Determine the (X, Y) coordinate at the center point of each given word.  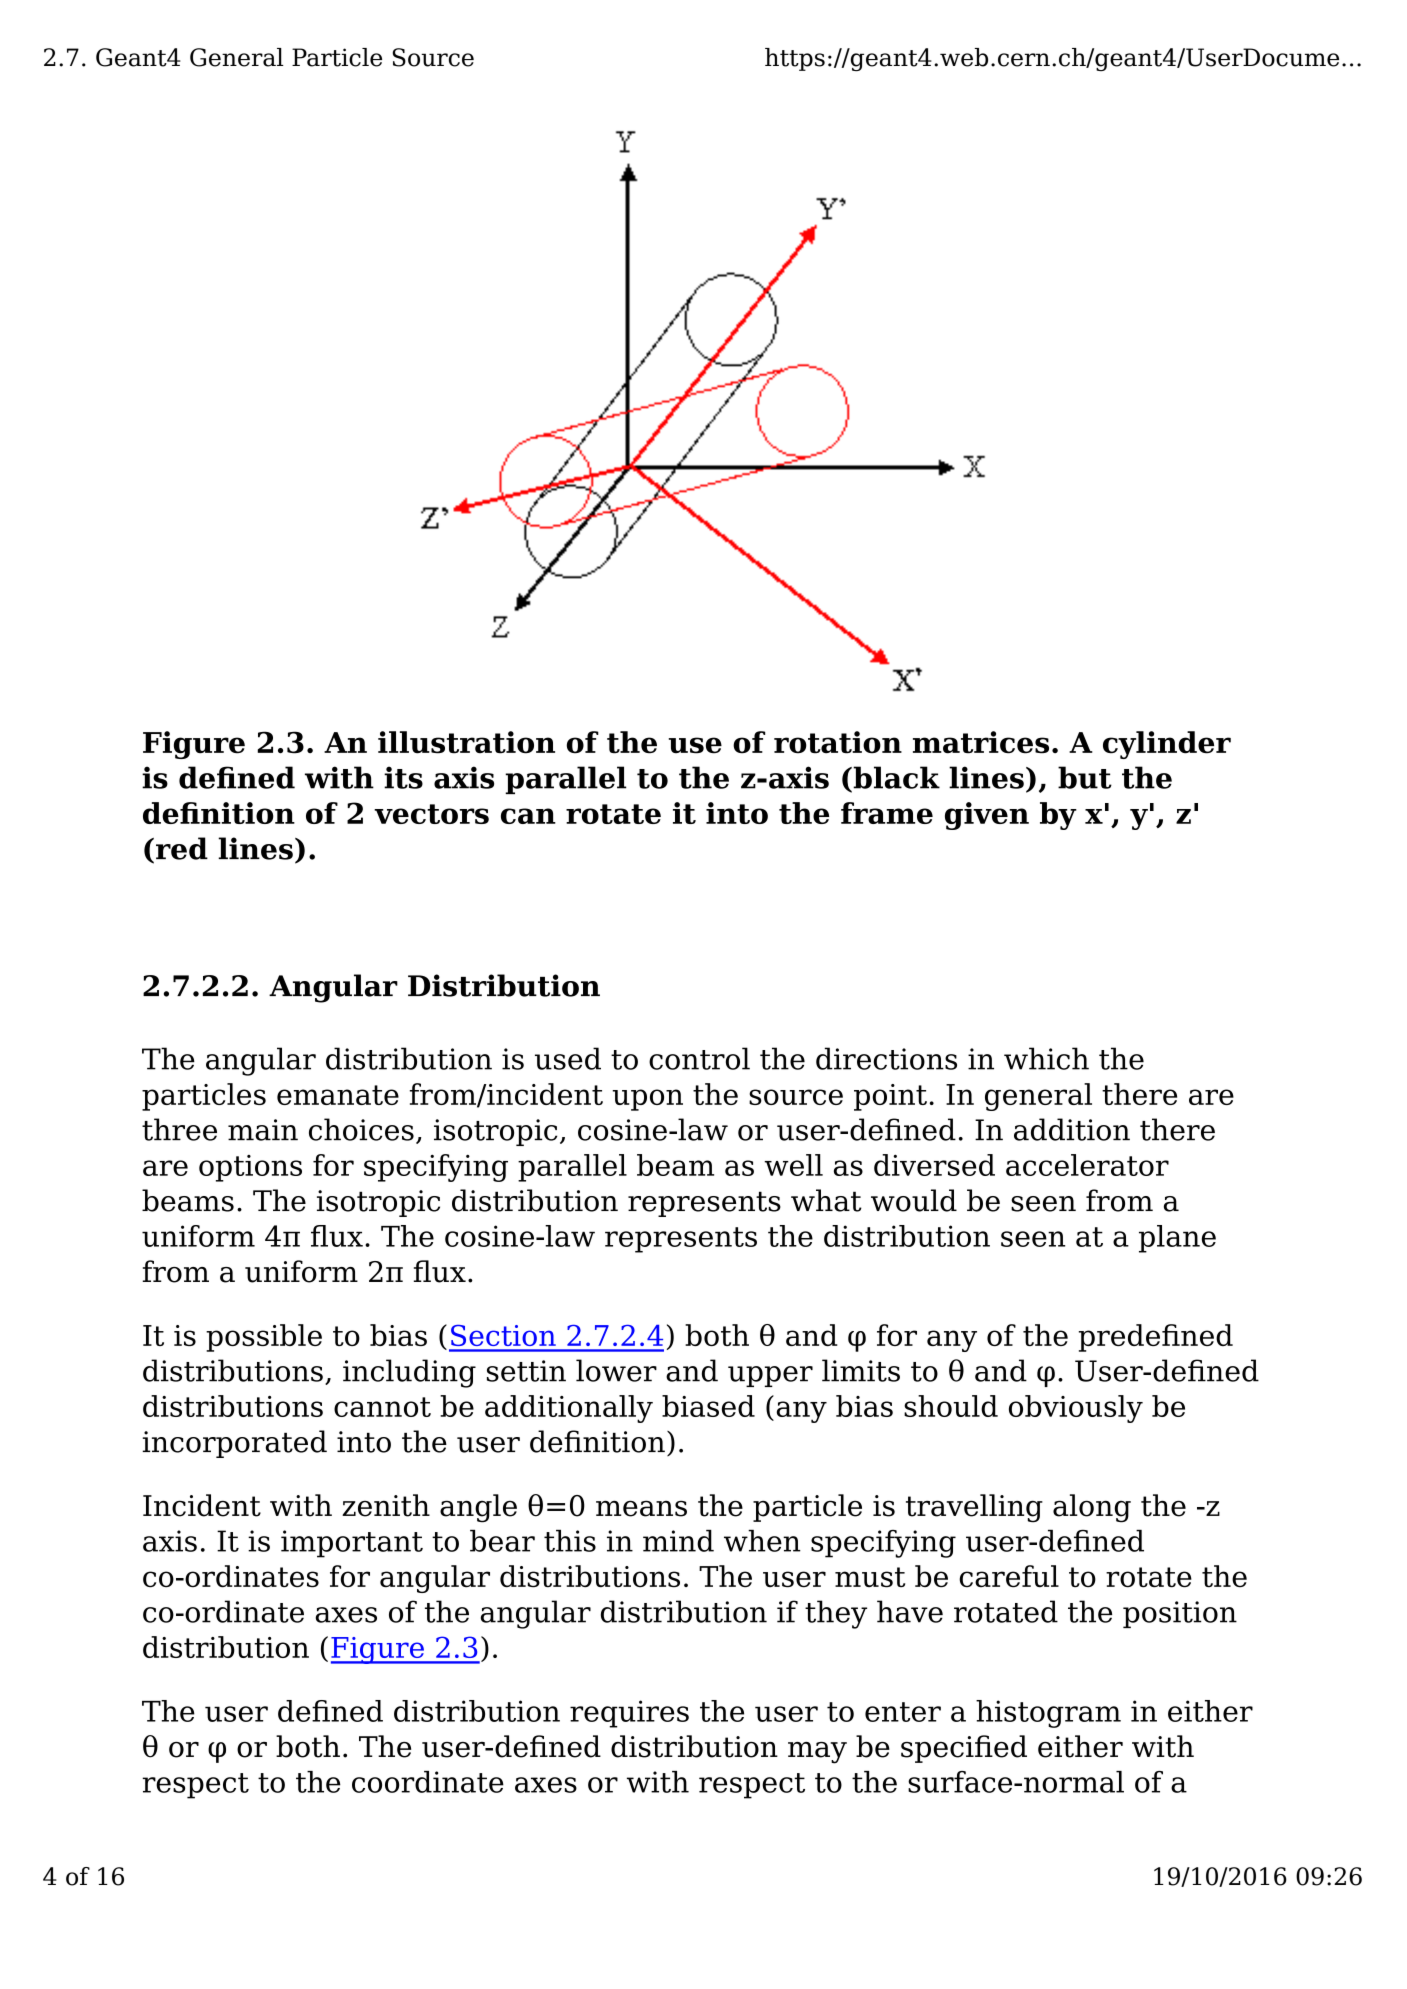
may (817, 1753)
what (826, 1200)
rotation (838, 742)
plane (1177, 1239)
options (250, 1168)
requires (629, 1714)
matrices (981, 742)
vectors (431, 814)
